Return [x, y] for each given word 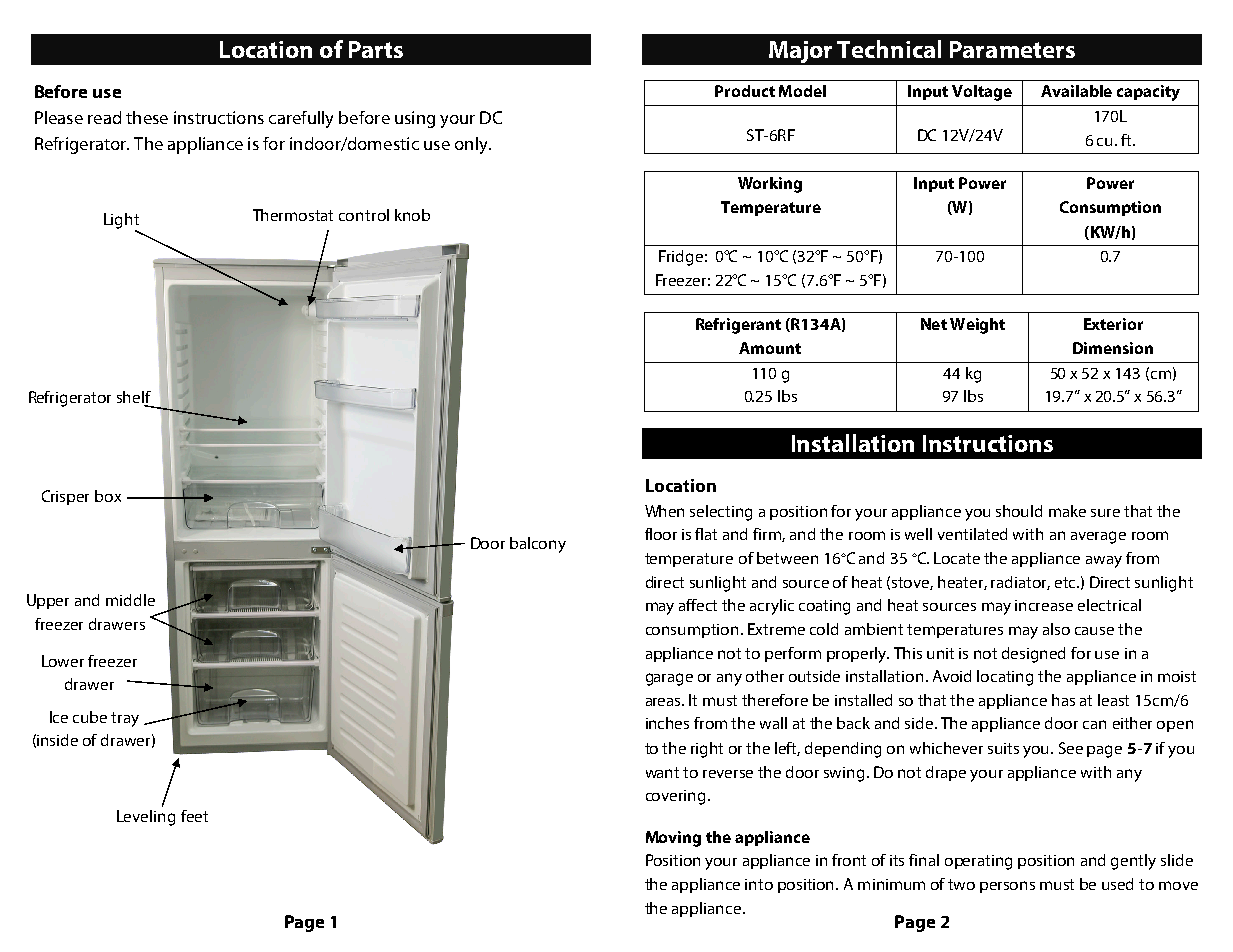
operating [978, 862]
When [664, 511]
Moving [673, 839]
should [1019, 511]
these [147, 117]
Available [1076, 91]
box [108, 496]
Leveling [146, 818]
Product [745, 91]
